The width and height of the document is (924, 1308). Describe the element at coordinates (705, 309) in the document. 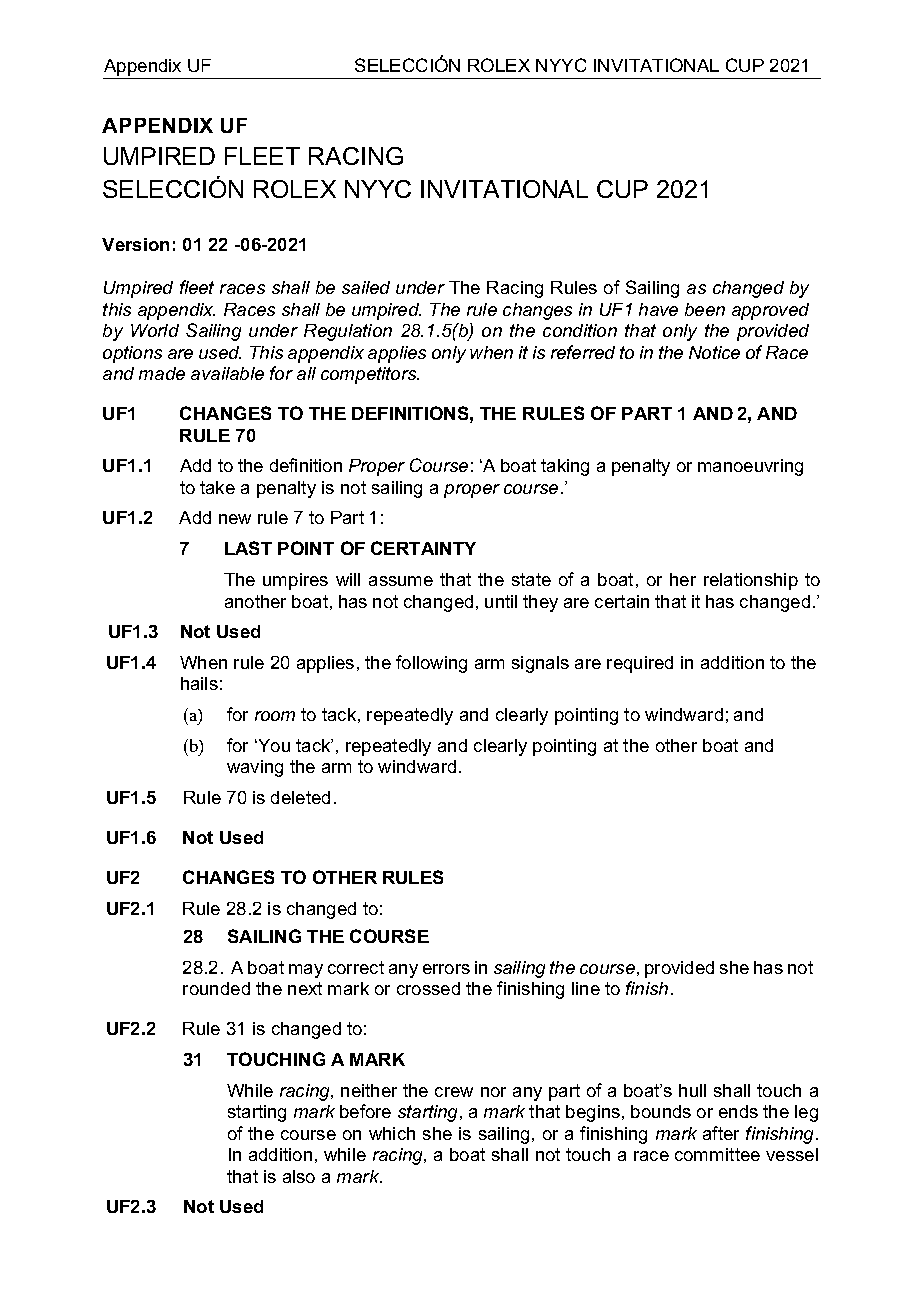

I see `been` at that location.
